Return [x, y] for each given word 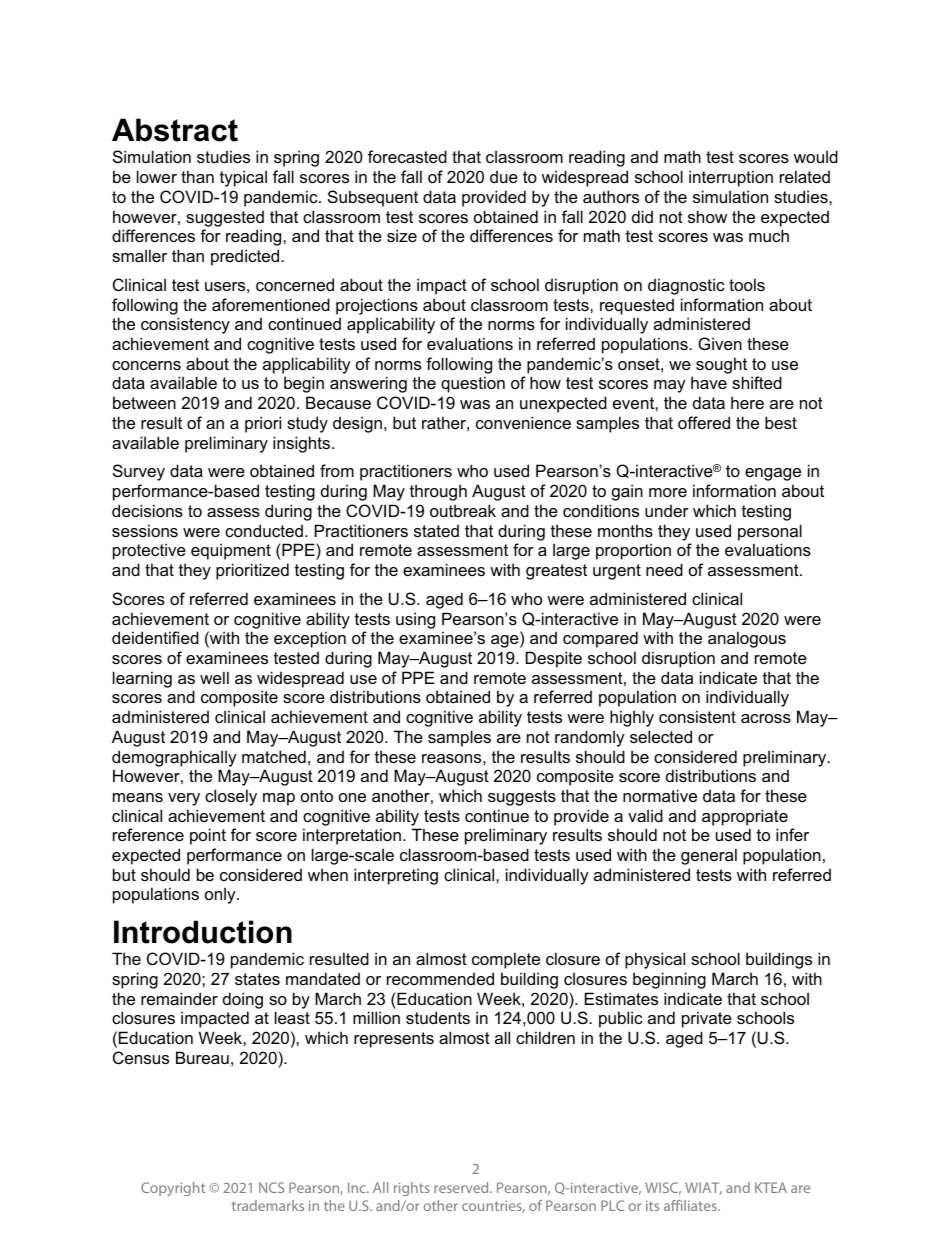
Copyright [173, 1189]
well [214, 677]
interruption [731, 178]
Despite [554, 659]
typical [243, 178]
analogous [747, 639]
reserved [462, 1187]
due [504, 177]
